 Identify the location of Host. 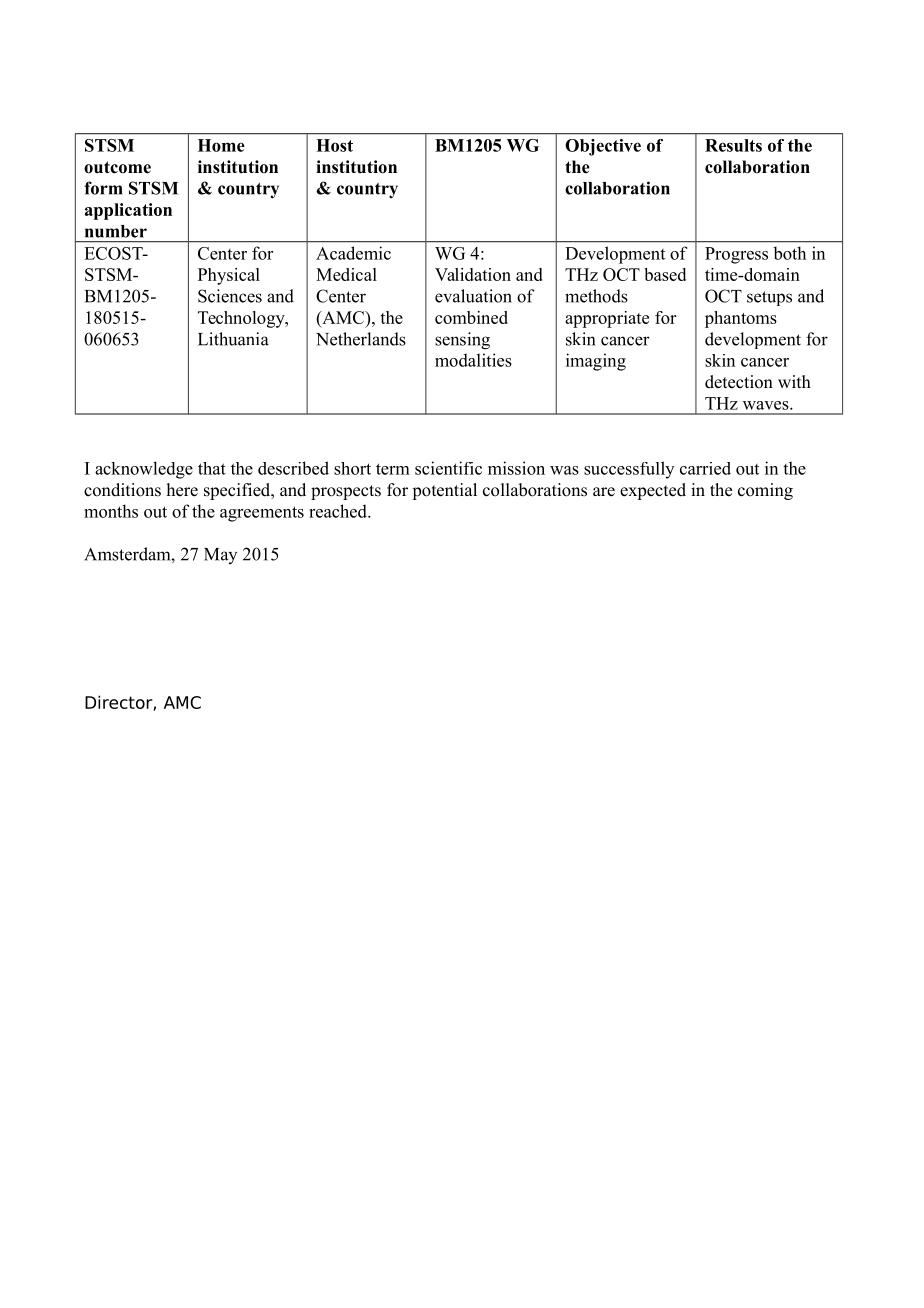
(334, 145).
